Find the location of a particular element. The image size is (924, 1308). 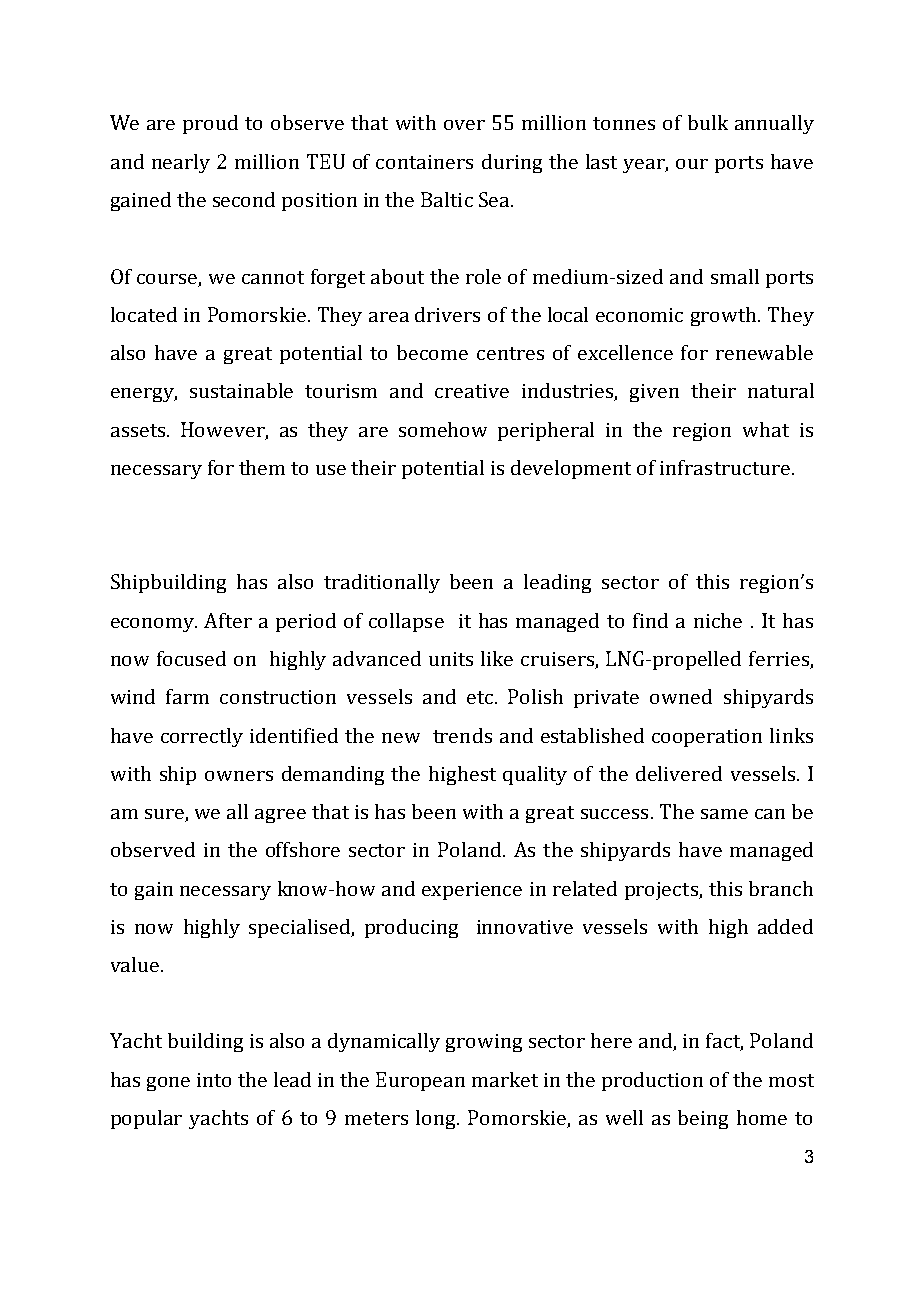

bulk is located at coordinates (708, 122).
